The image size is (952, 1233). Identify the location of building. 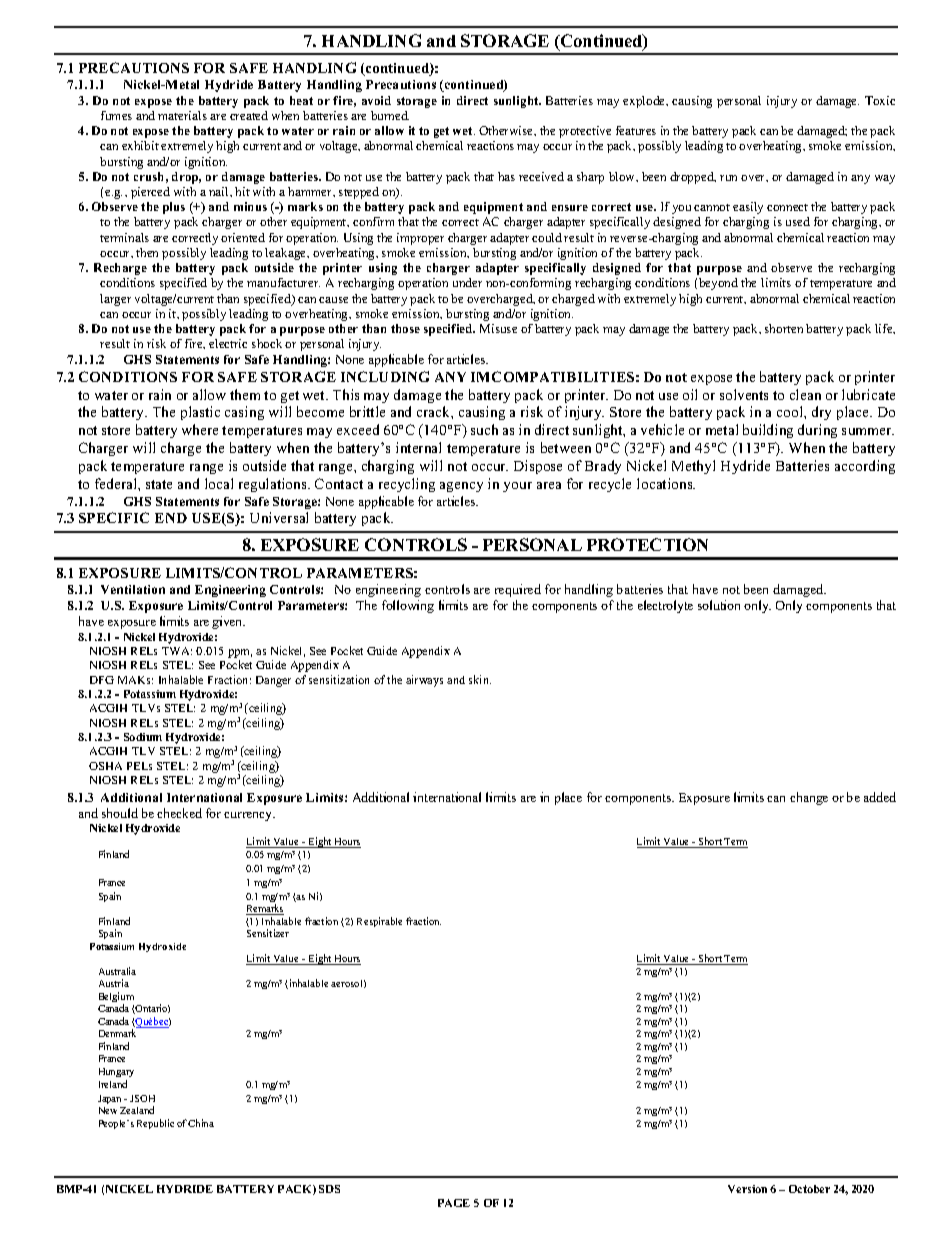
(768, 431).
